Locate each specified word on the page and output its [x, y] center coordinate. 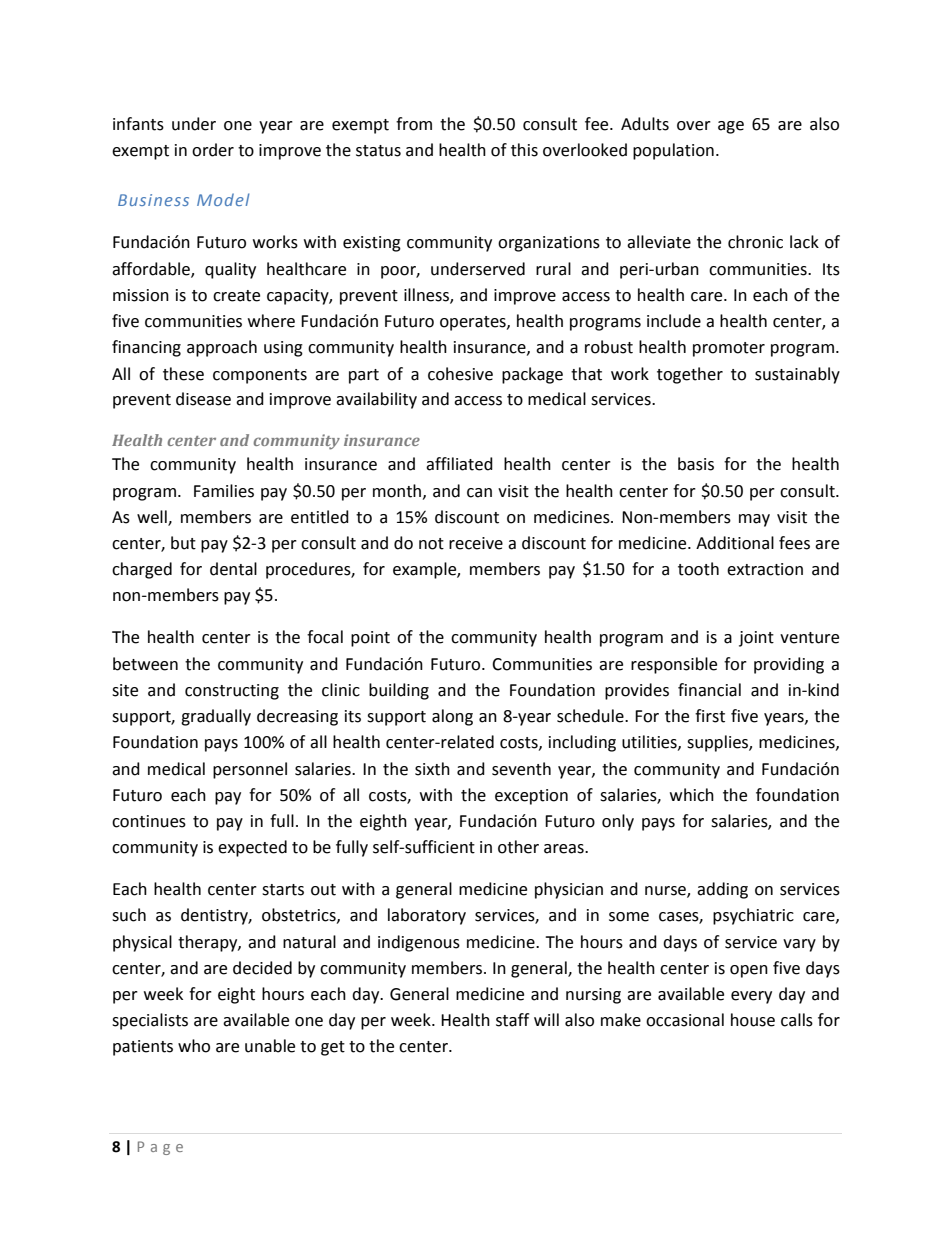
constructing [232, 692]
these [183, 374]
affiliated [459, 464]
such [129, 915]
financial [709, 690]
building [399, 691]
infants [138, 124]
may [754, 520]
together [690, 375]
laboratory [427, 916]
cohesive [460, 374]
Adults [645, 124]
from [414, 124]
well [153, 518]
